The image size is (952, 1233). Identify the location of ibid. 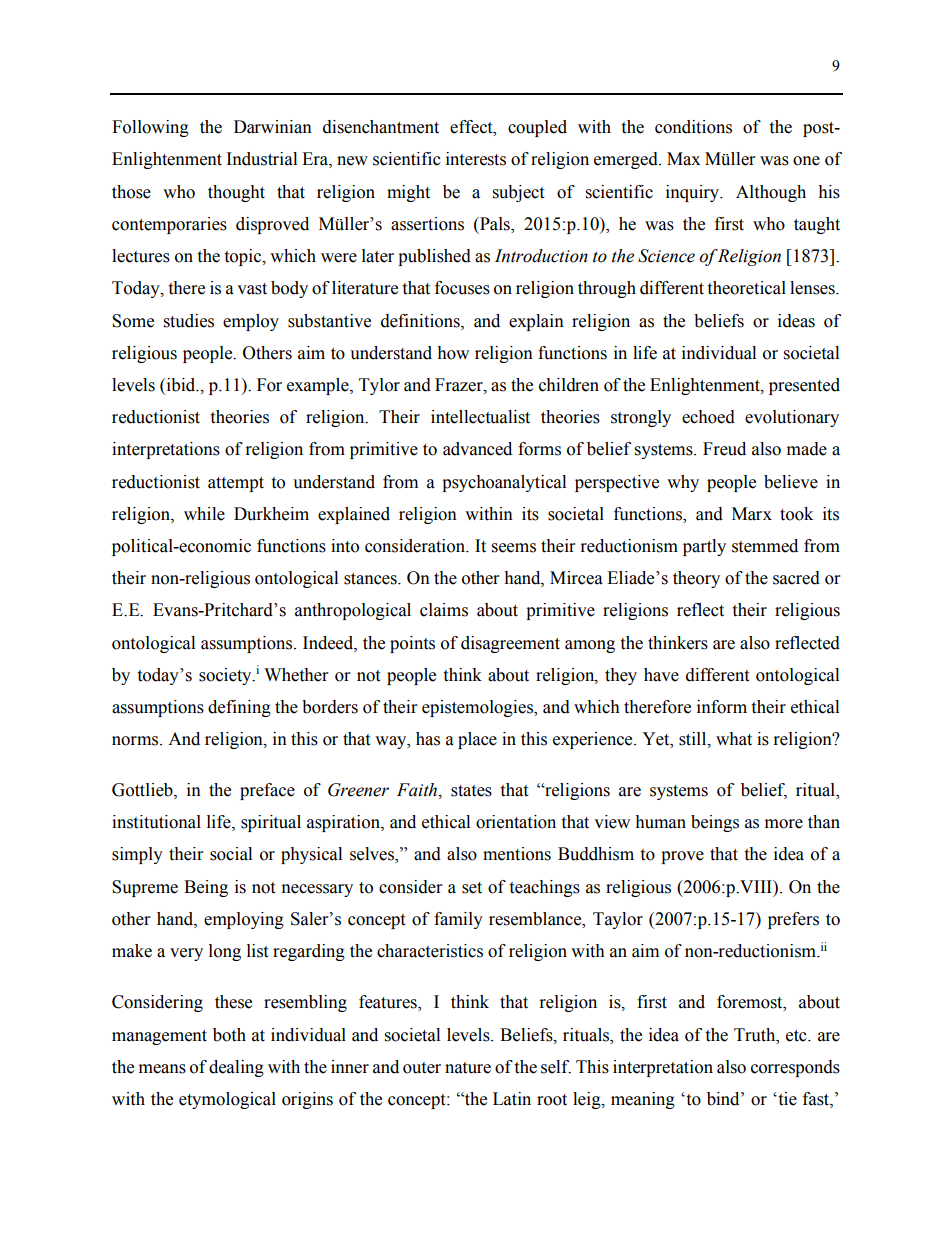
(181, 386).
